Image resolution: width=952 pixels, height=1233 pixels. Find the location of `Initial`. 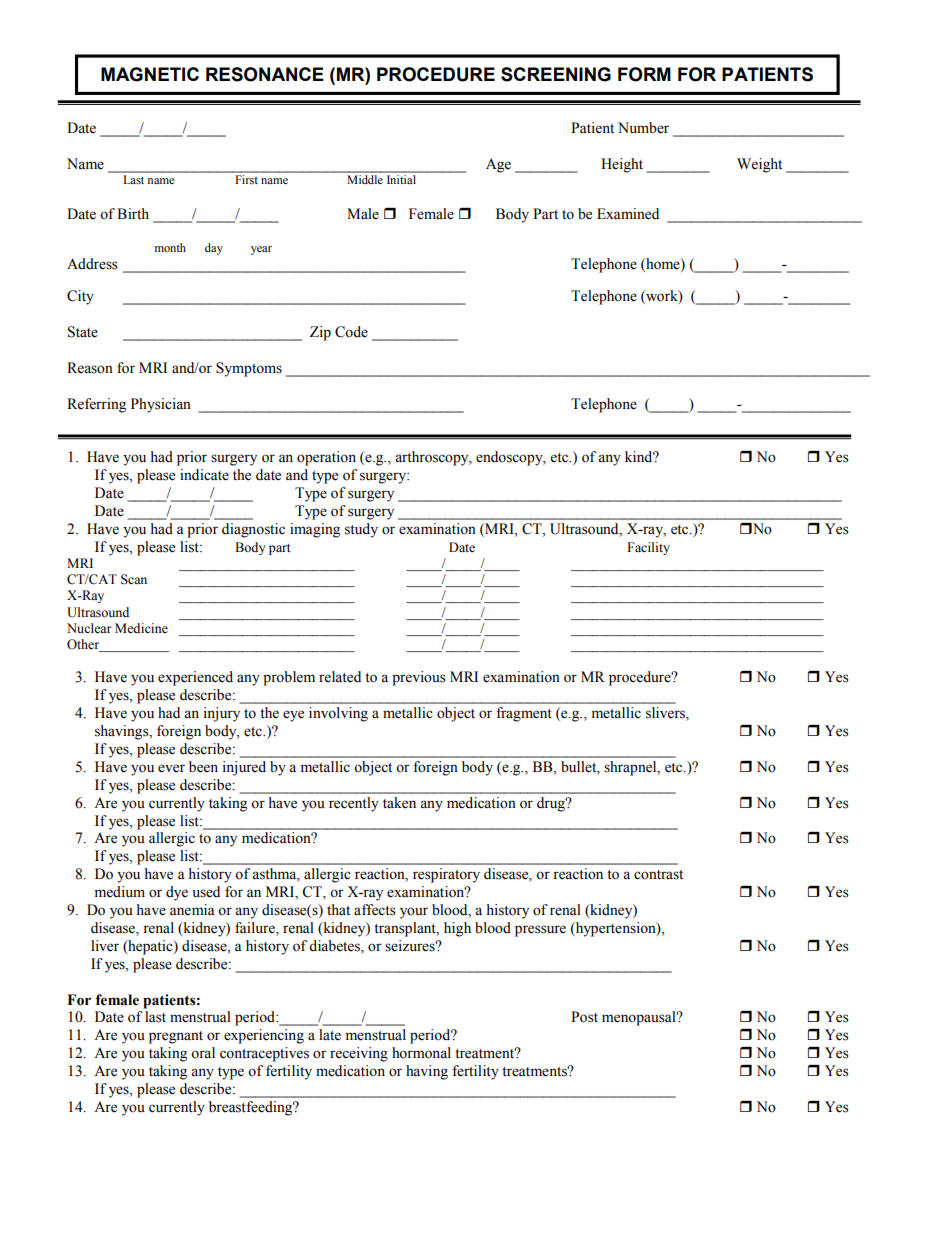

Initial is located at coordinates (401, 178).
